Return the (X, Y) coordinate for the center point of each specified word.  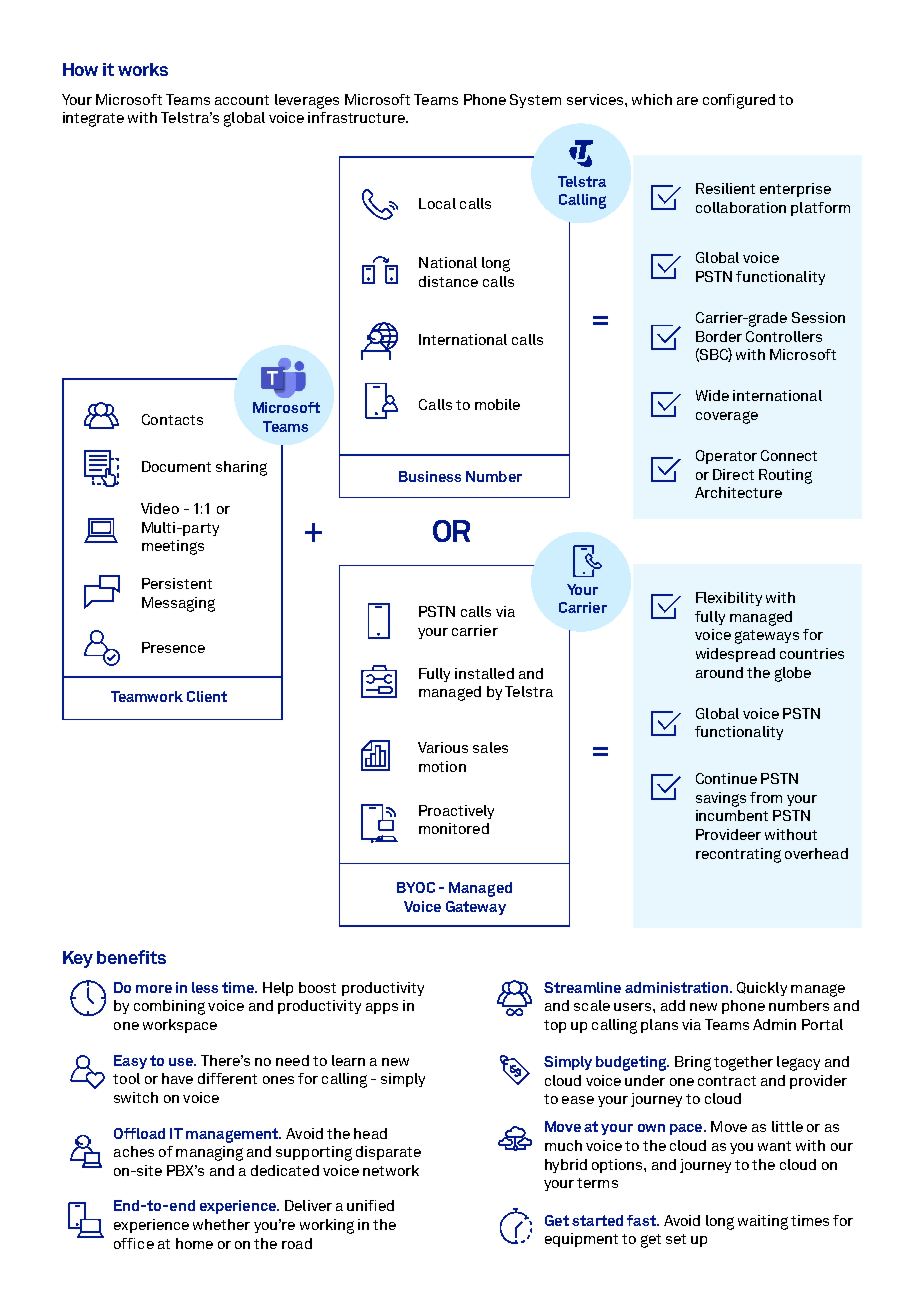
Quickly (762, 989)
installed (484, 673)
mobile (497, 404)
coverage (727, 417)
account (242, 100)
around (719, 672)
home (194, 1243)
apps (382, 1008)
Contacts (172, 419)
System (535, 101)
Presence (173, 647)
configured (739, 101)
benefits (131, 957)
